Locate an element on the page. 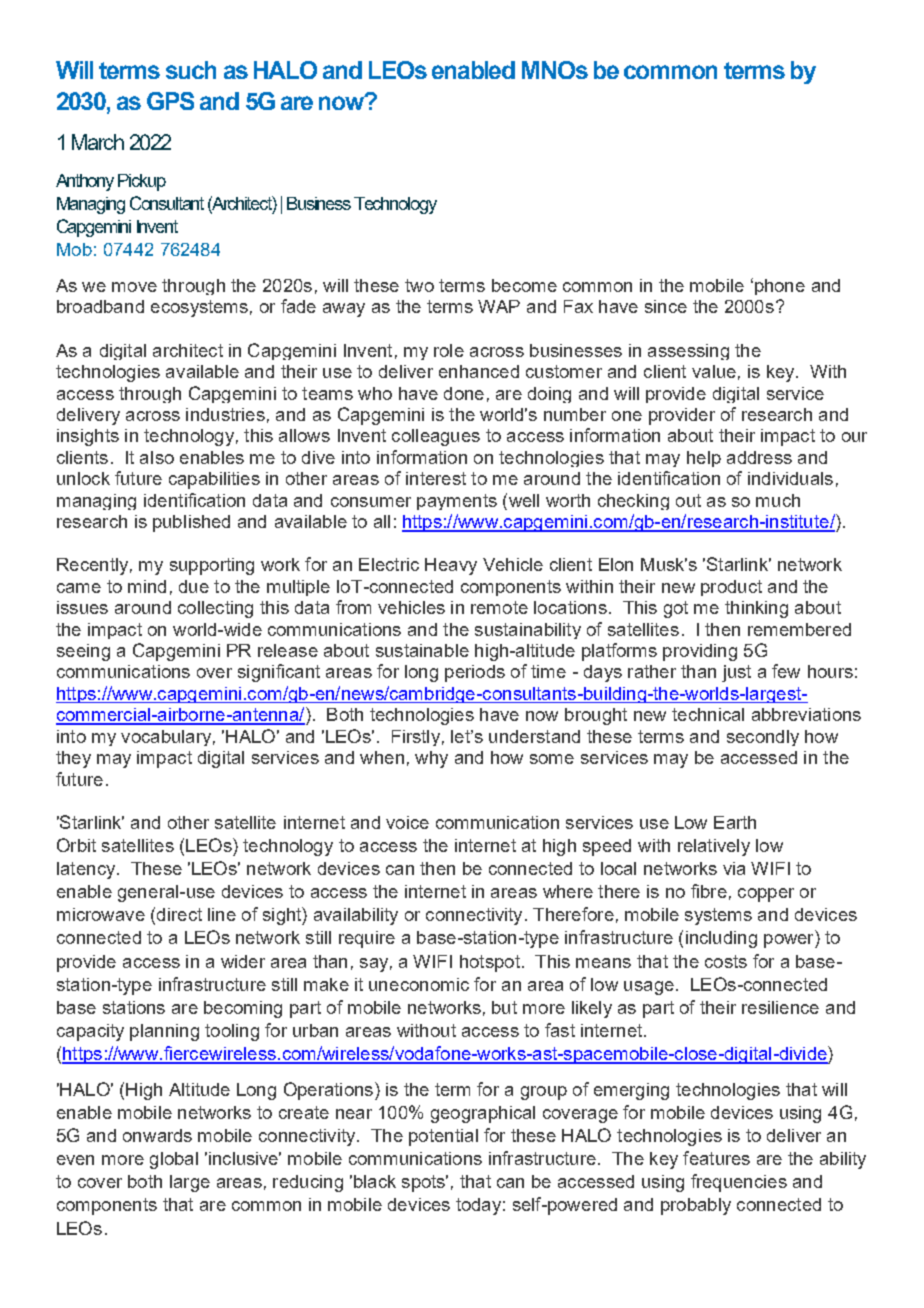 The height and width of the page is (1308, 924). global is located at coordinates (174, 1160).
